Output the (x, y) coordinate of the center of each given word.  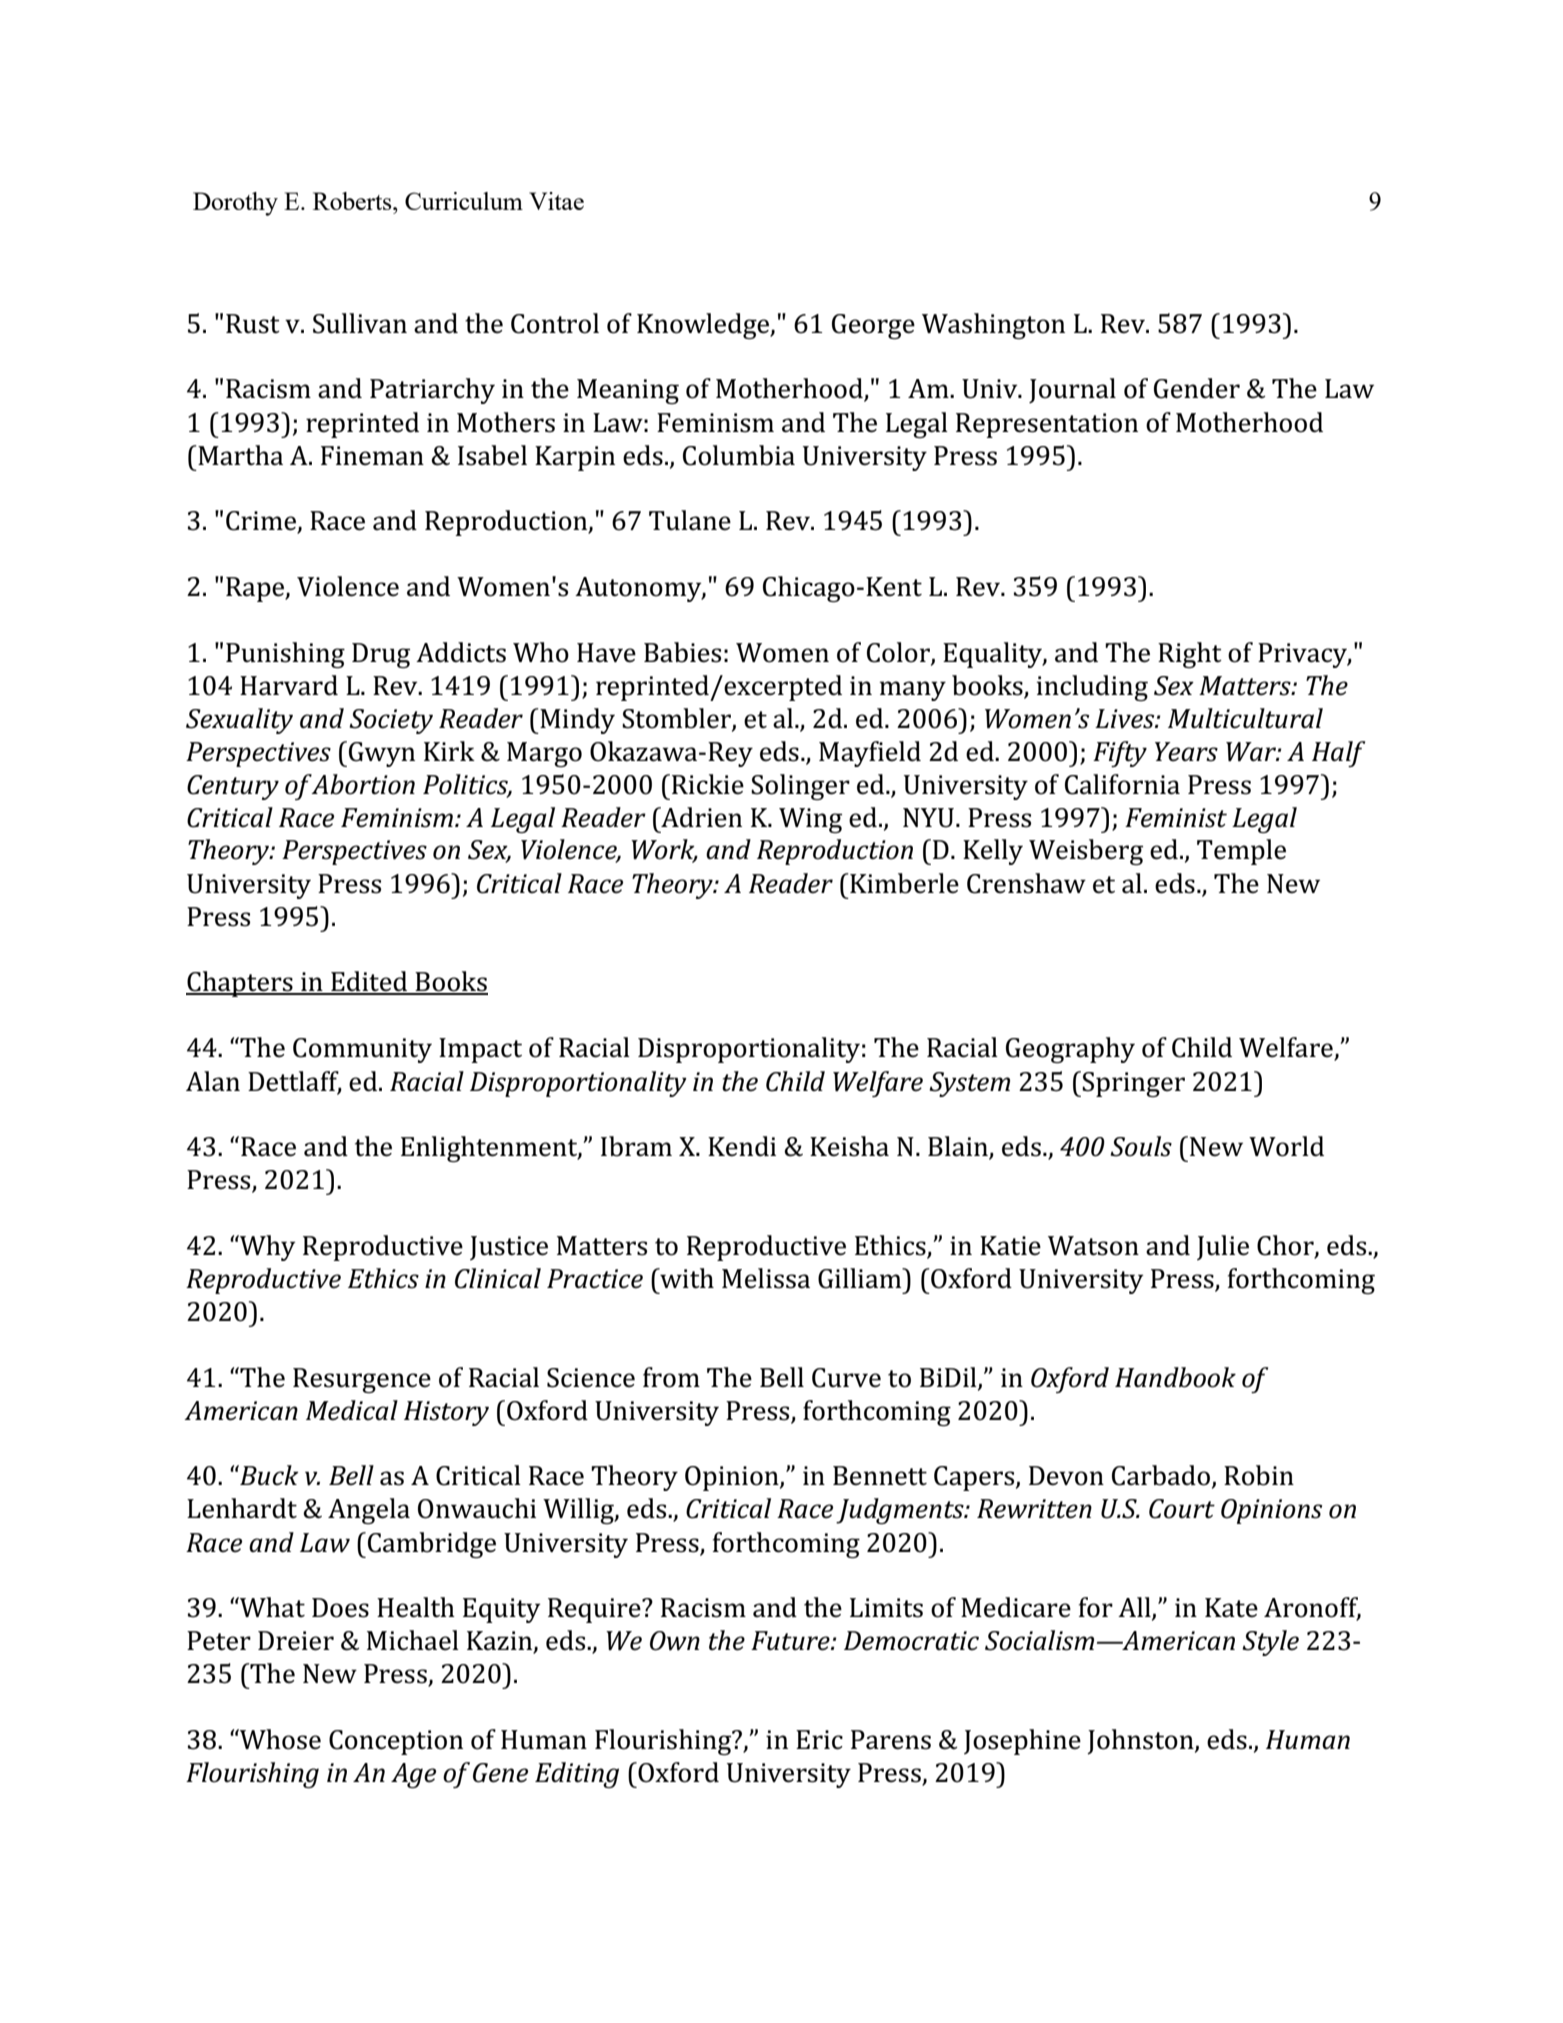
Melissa (766, 1278)
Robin (1259, 1475)
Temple (1241, 852)
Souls (1141, 1146)
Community (362, 1050)
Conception (396, 1742)
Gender (1197, 388)
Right (1190, 655)
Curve (846, 1378)
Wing (810, 820)
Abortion (363, 784)
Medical (352, 1410)
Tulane (690, 520)
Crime (262, 522)
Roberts (353, 201)
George (873, 326)
